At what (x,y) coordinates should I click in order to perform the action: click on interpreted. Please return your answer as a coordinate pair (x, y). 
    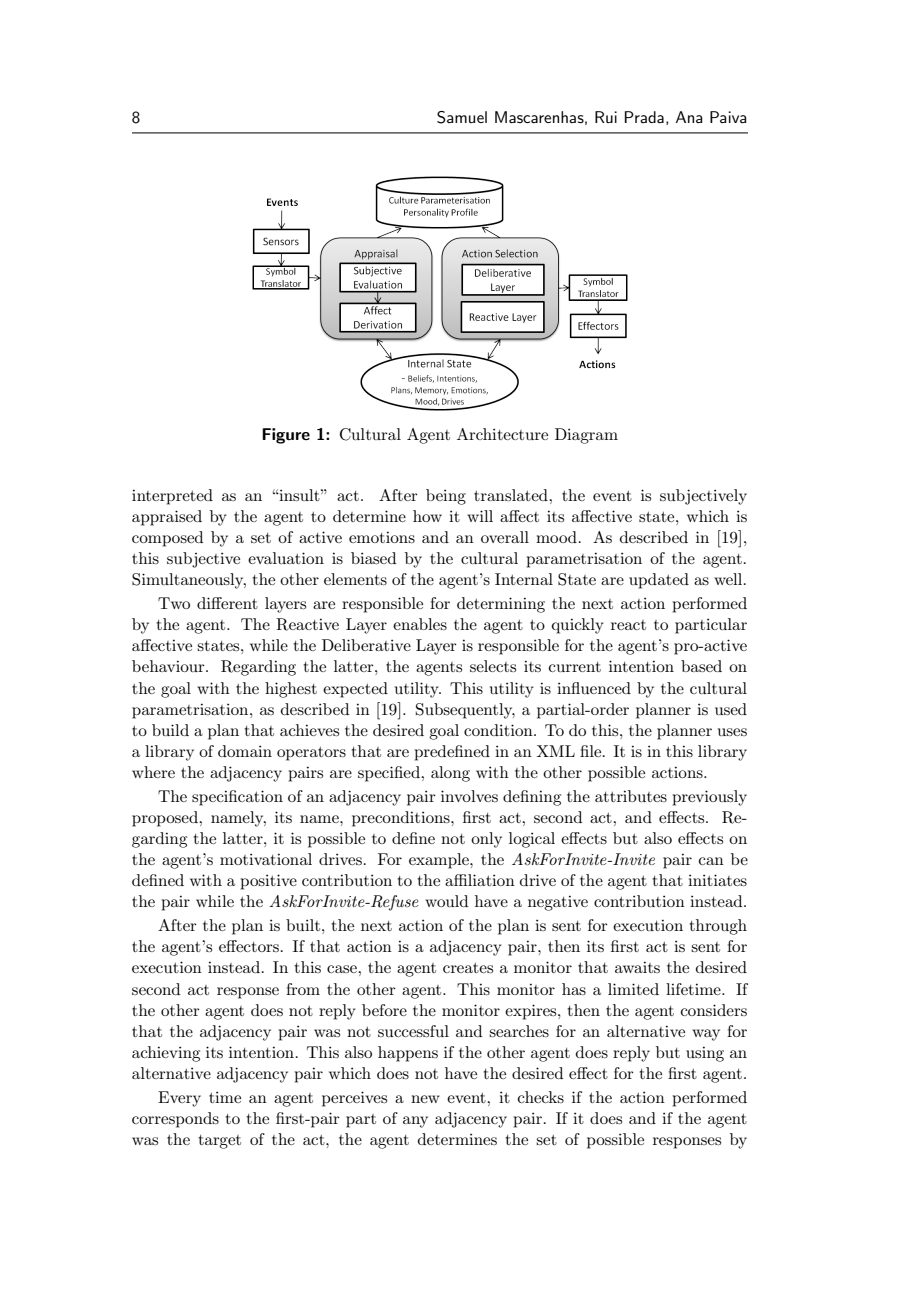
    Looking at the image, I should click on (172, 497).
